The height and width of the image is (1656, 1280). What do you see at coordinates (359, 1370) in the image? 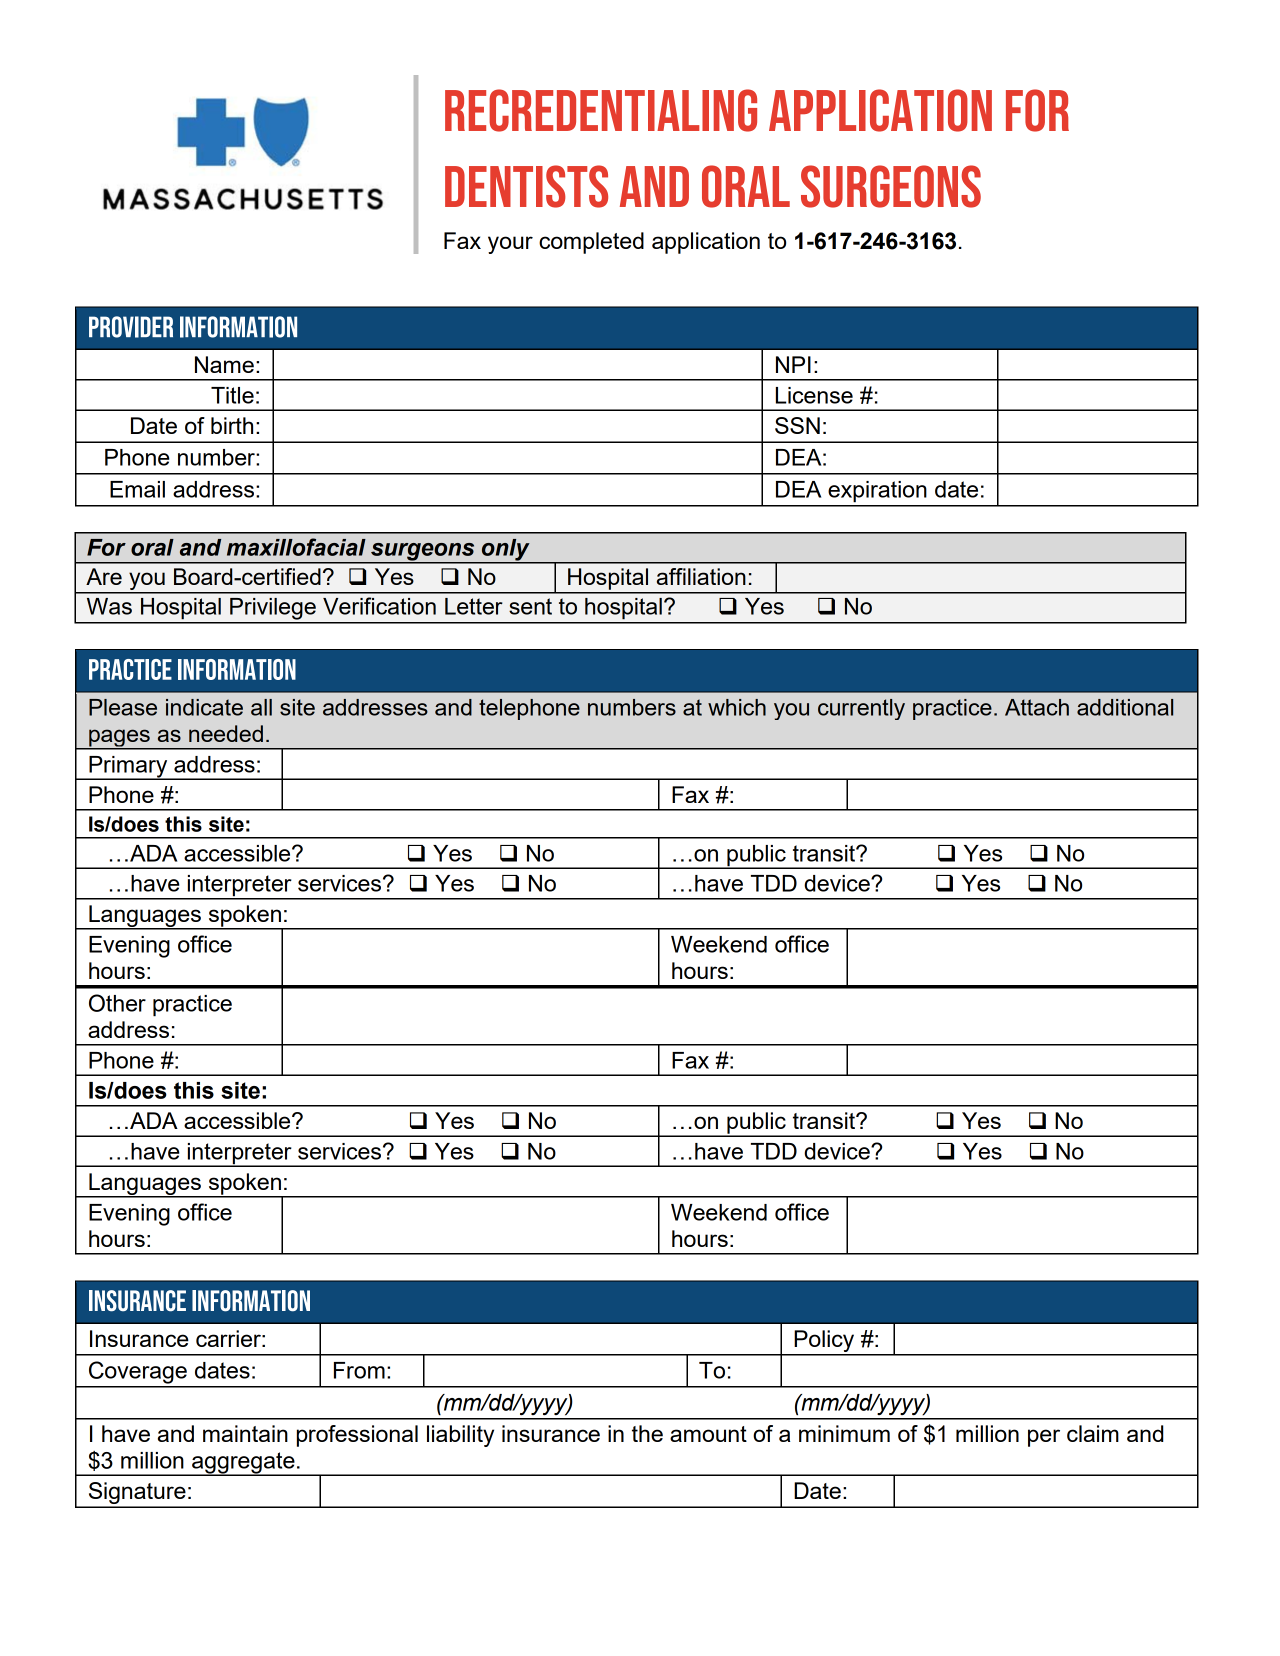
I see `From` at bounding box center [359, 1370].
